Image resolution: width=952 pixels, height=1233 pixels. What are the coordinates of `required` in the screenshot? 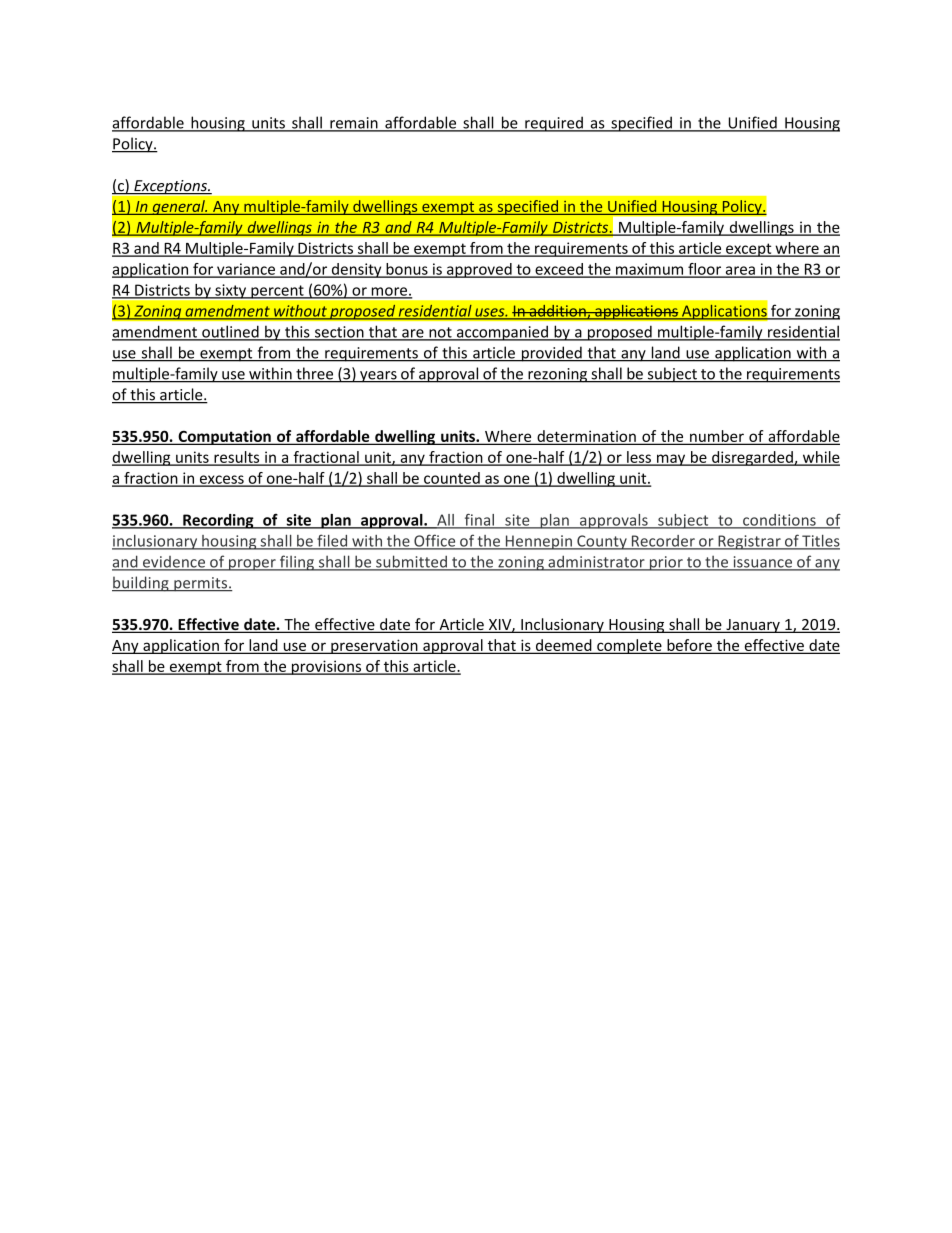 It's located at (554, 124).
